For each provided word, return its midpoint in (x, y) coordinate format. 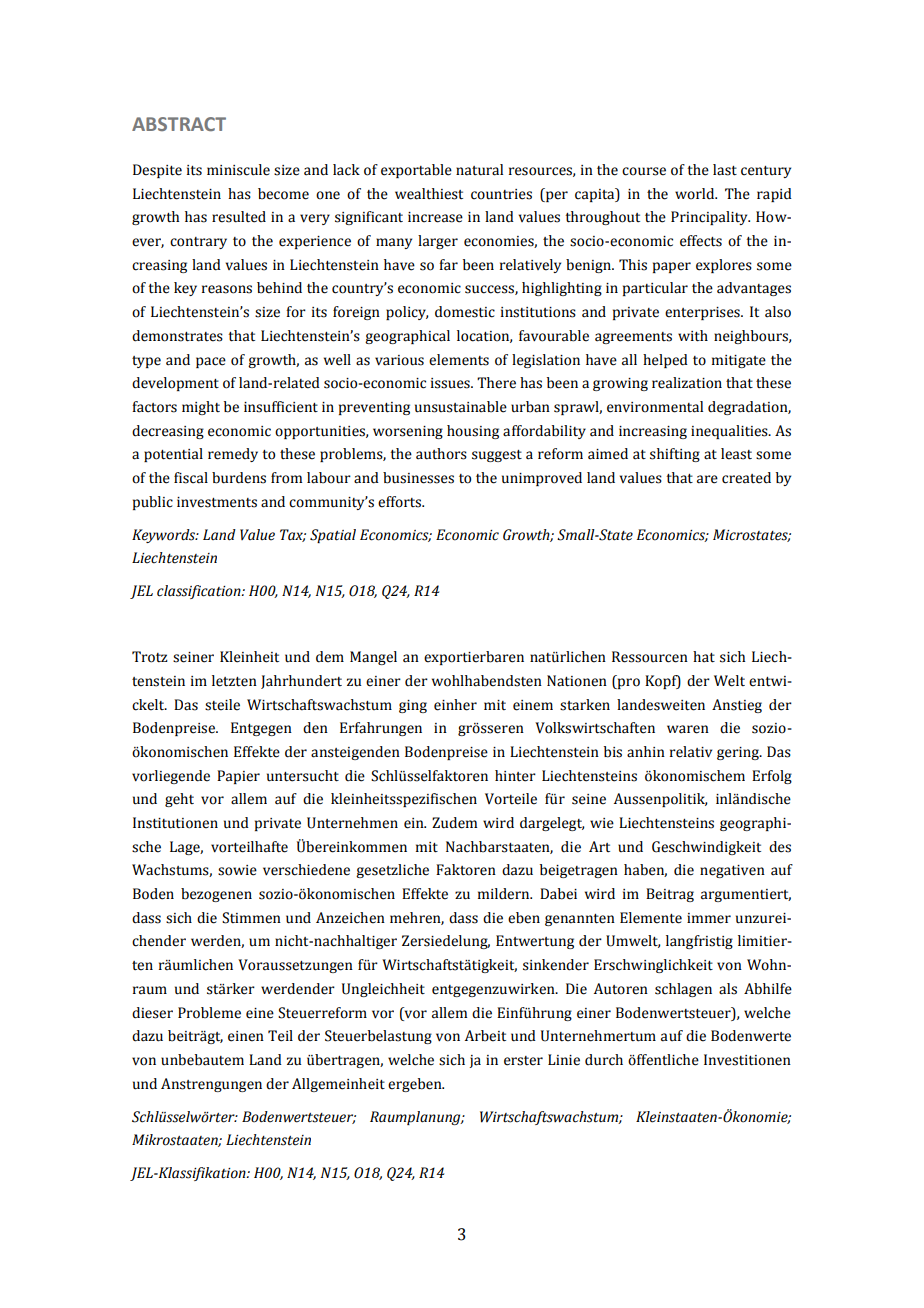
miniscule (238, 170)
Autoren (621, 989)
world (696, 194)
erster (523, 1061)
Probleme (209, 1013)
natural (479, 170)
